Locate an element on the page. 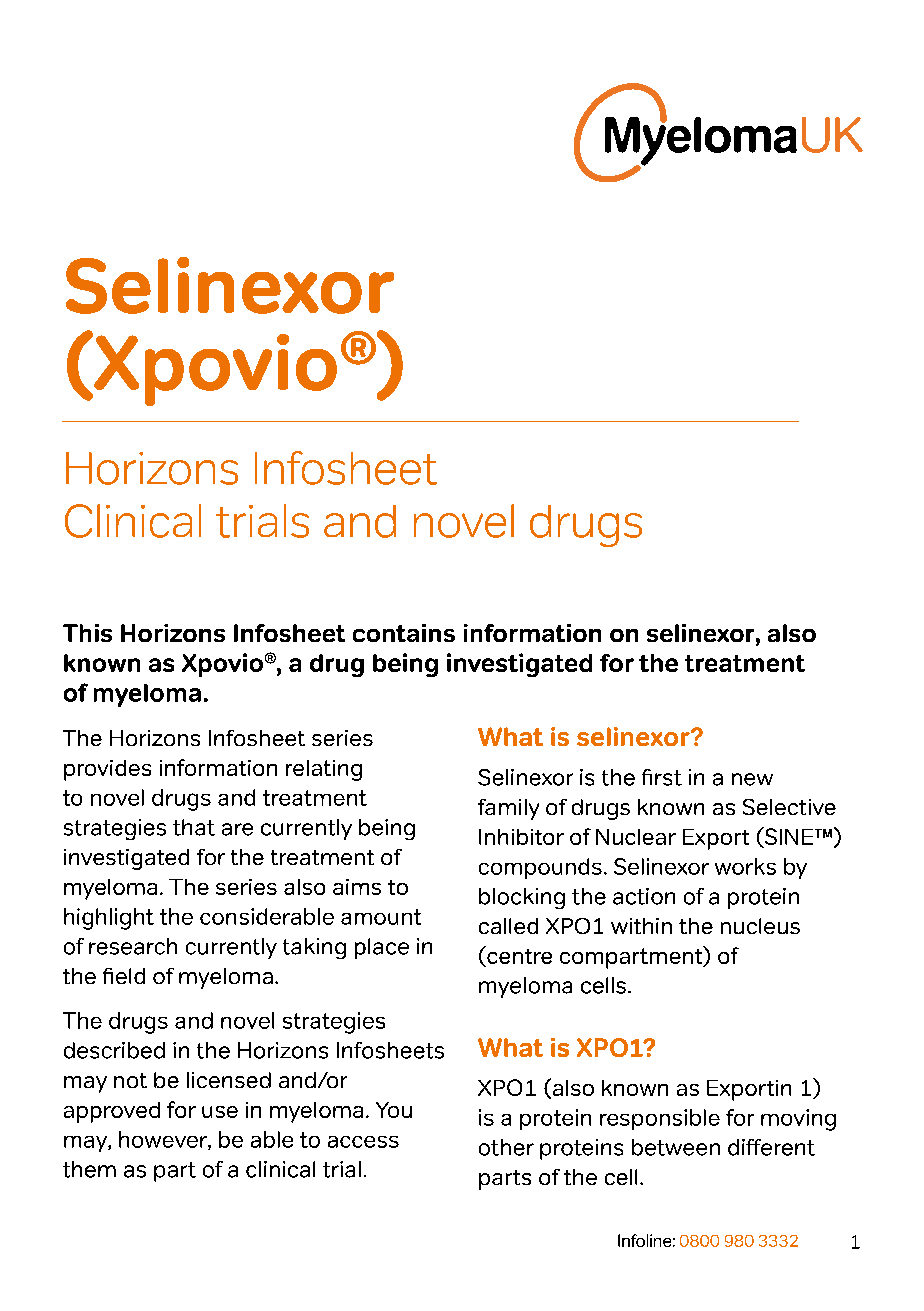  other is located at coordinates (506, 1147).
